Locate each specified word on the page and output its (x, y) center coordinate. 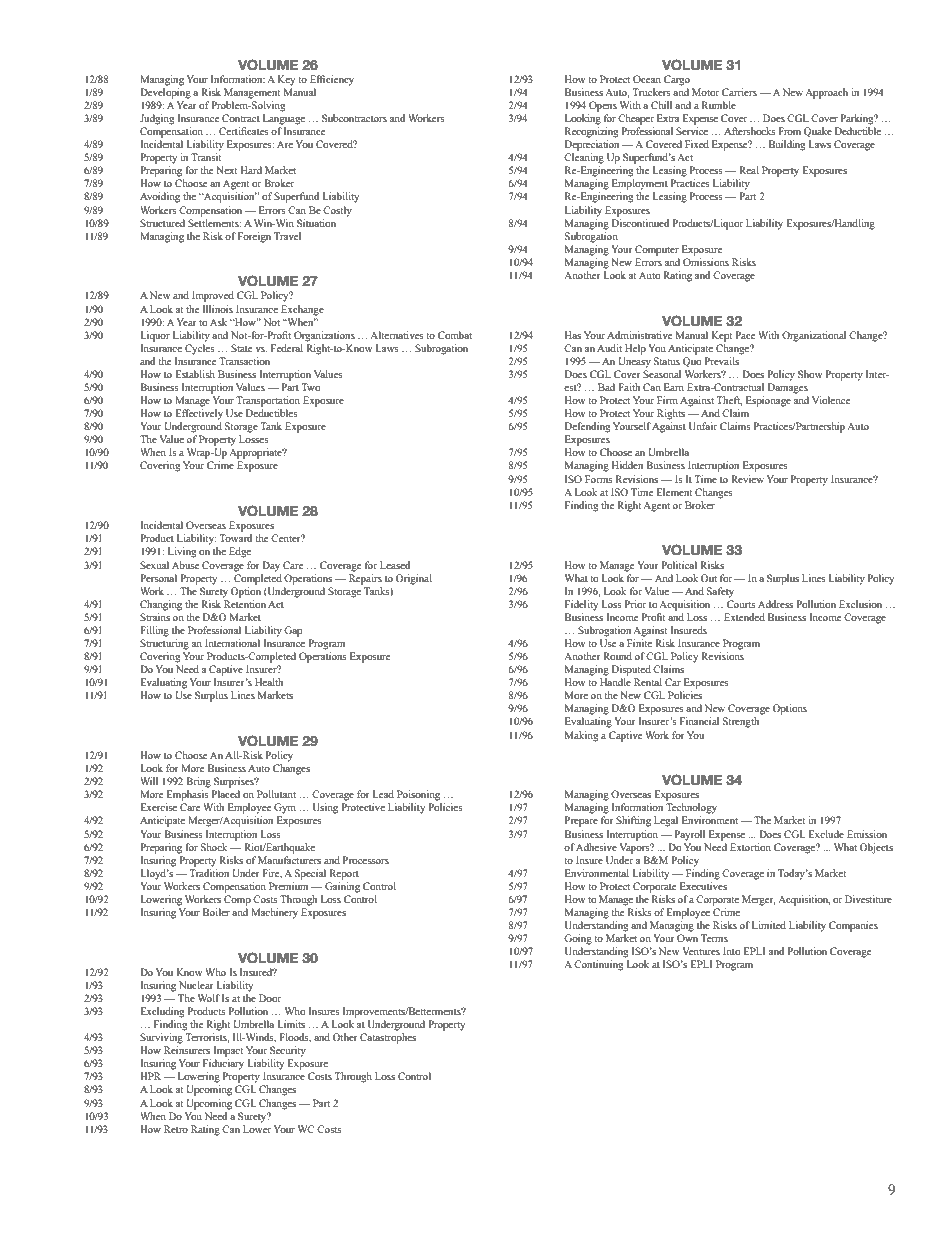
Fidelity (581, 605)
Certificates (244, 131)
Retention (245, 604)
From (789, 131)
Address (775, 604)
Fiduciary (223, 1064)
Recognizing (592, 132)
